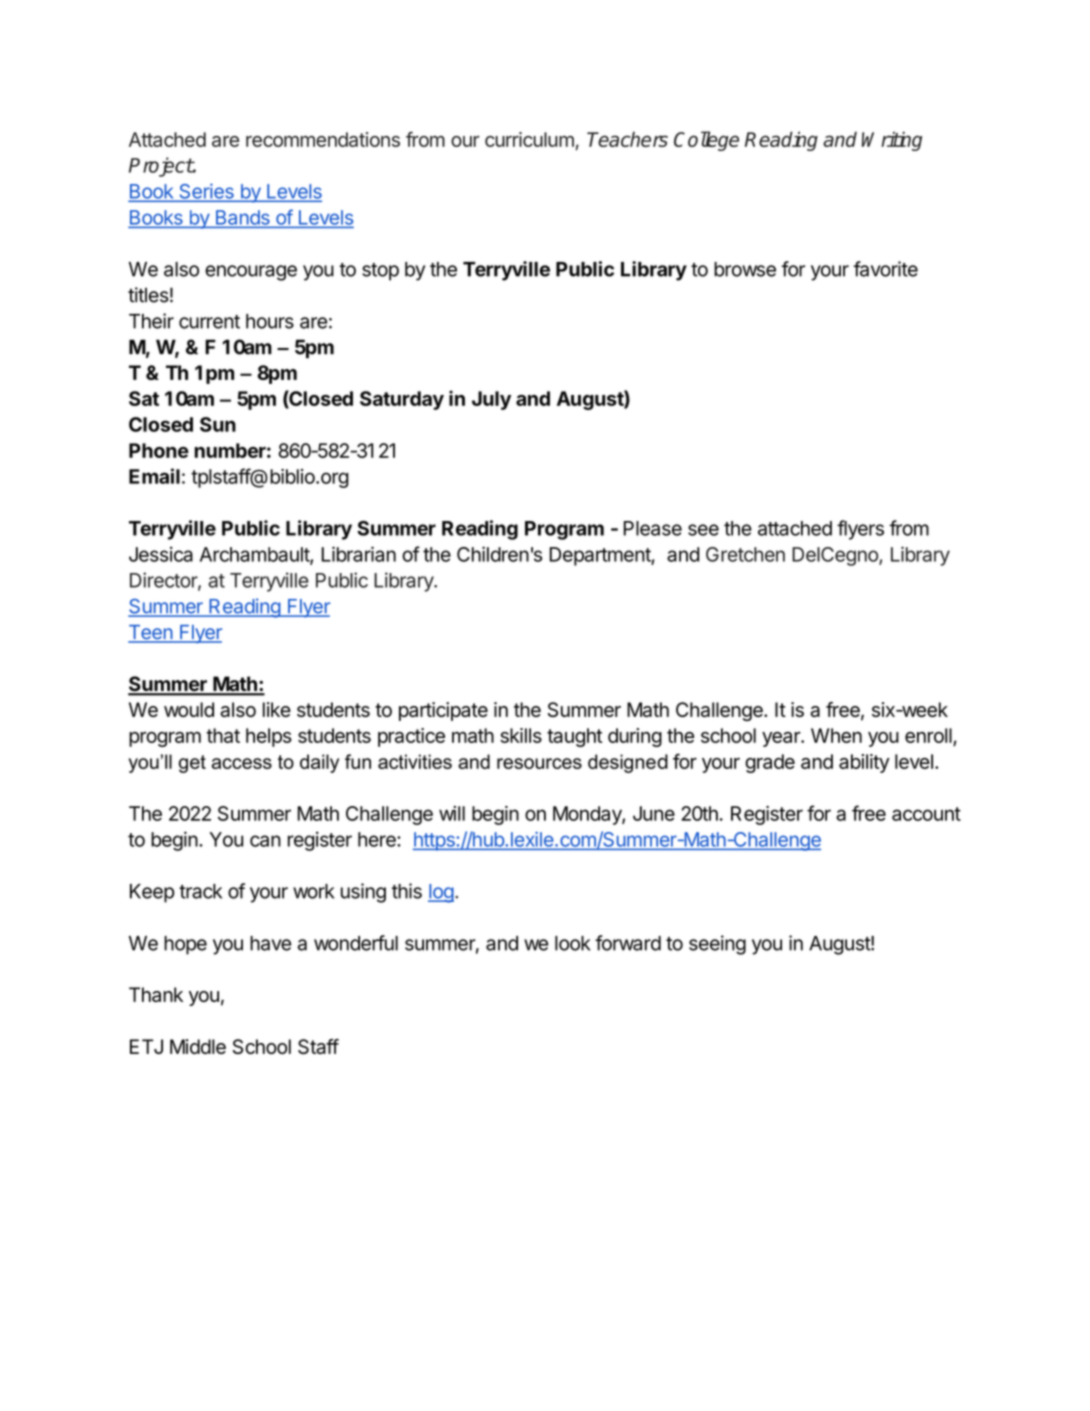 This image has width=1090, height=1411. What do you see at coordinates (521, 735) in the image?
I see `skills` at bounding box center [521, 735].
